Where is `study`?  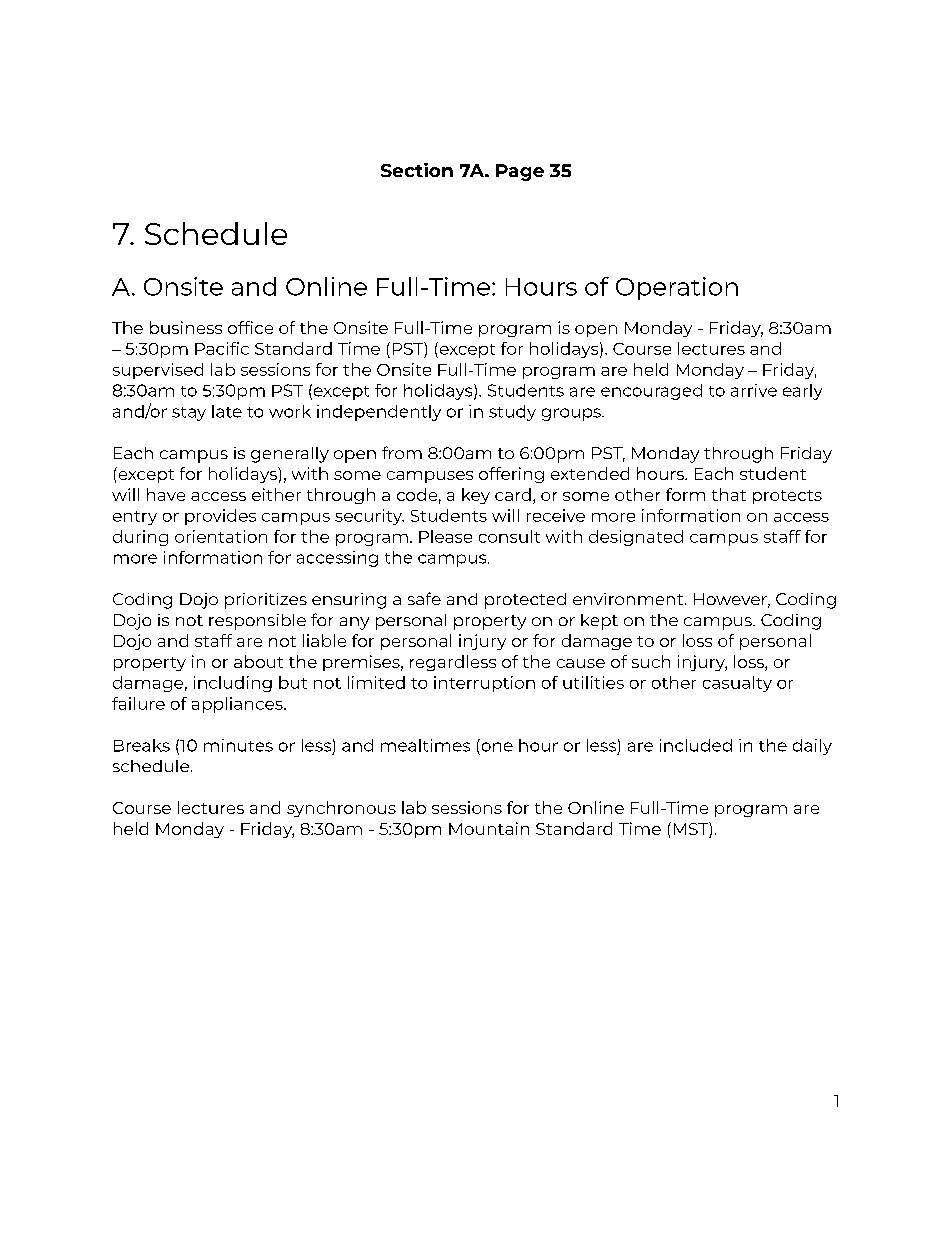 study is located at coordinates (512, 413).
